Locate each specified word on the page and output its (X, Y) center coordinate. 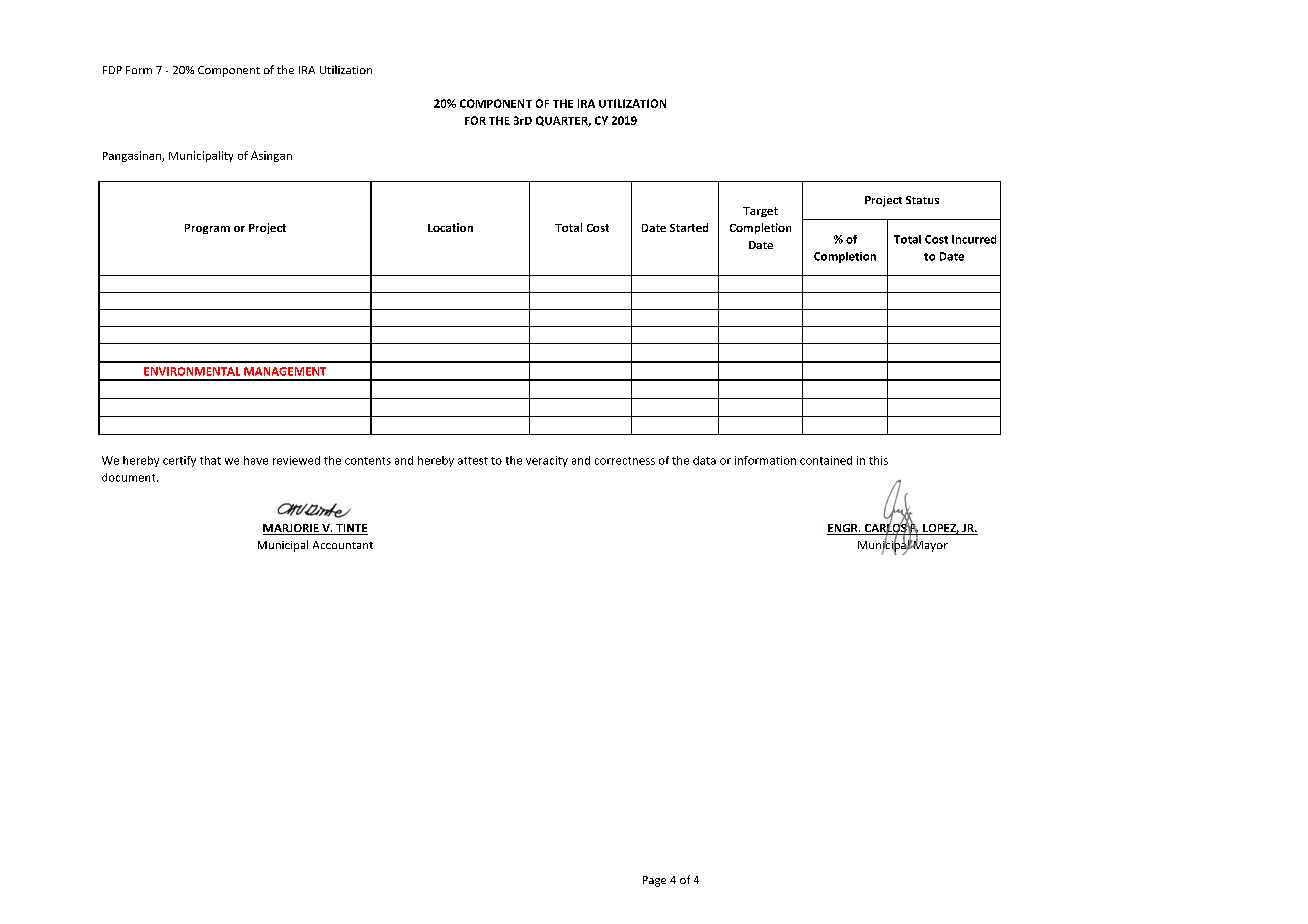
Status (922, 200)
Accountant (343, 545)
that (210, 460)
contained (826, 460)
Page (654, 881)
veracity (547, 461)
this (878, 460)
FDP (112, 70)
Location (450, 227)
